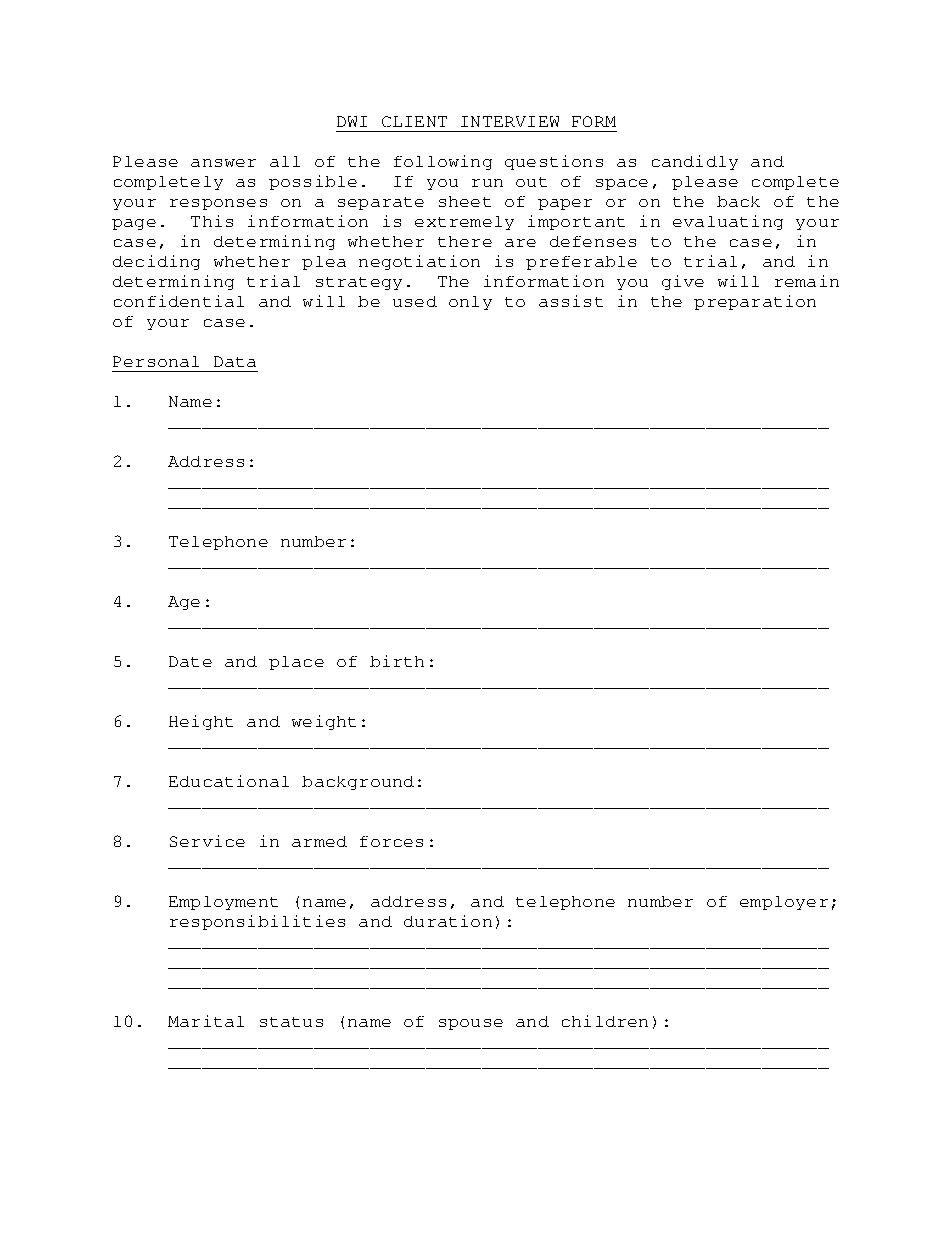 This screenshot has height=1233, width=952. What do you see at coordinates (784, 903) in the screenshot?
I see `employer` at bounding box center [784, 903].
